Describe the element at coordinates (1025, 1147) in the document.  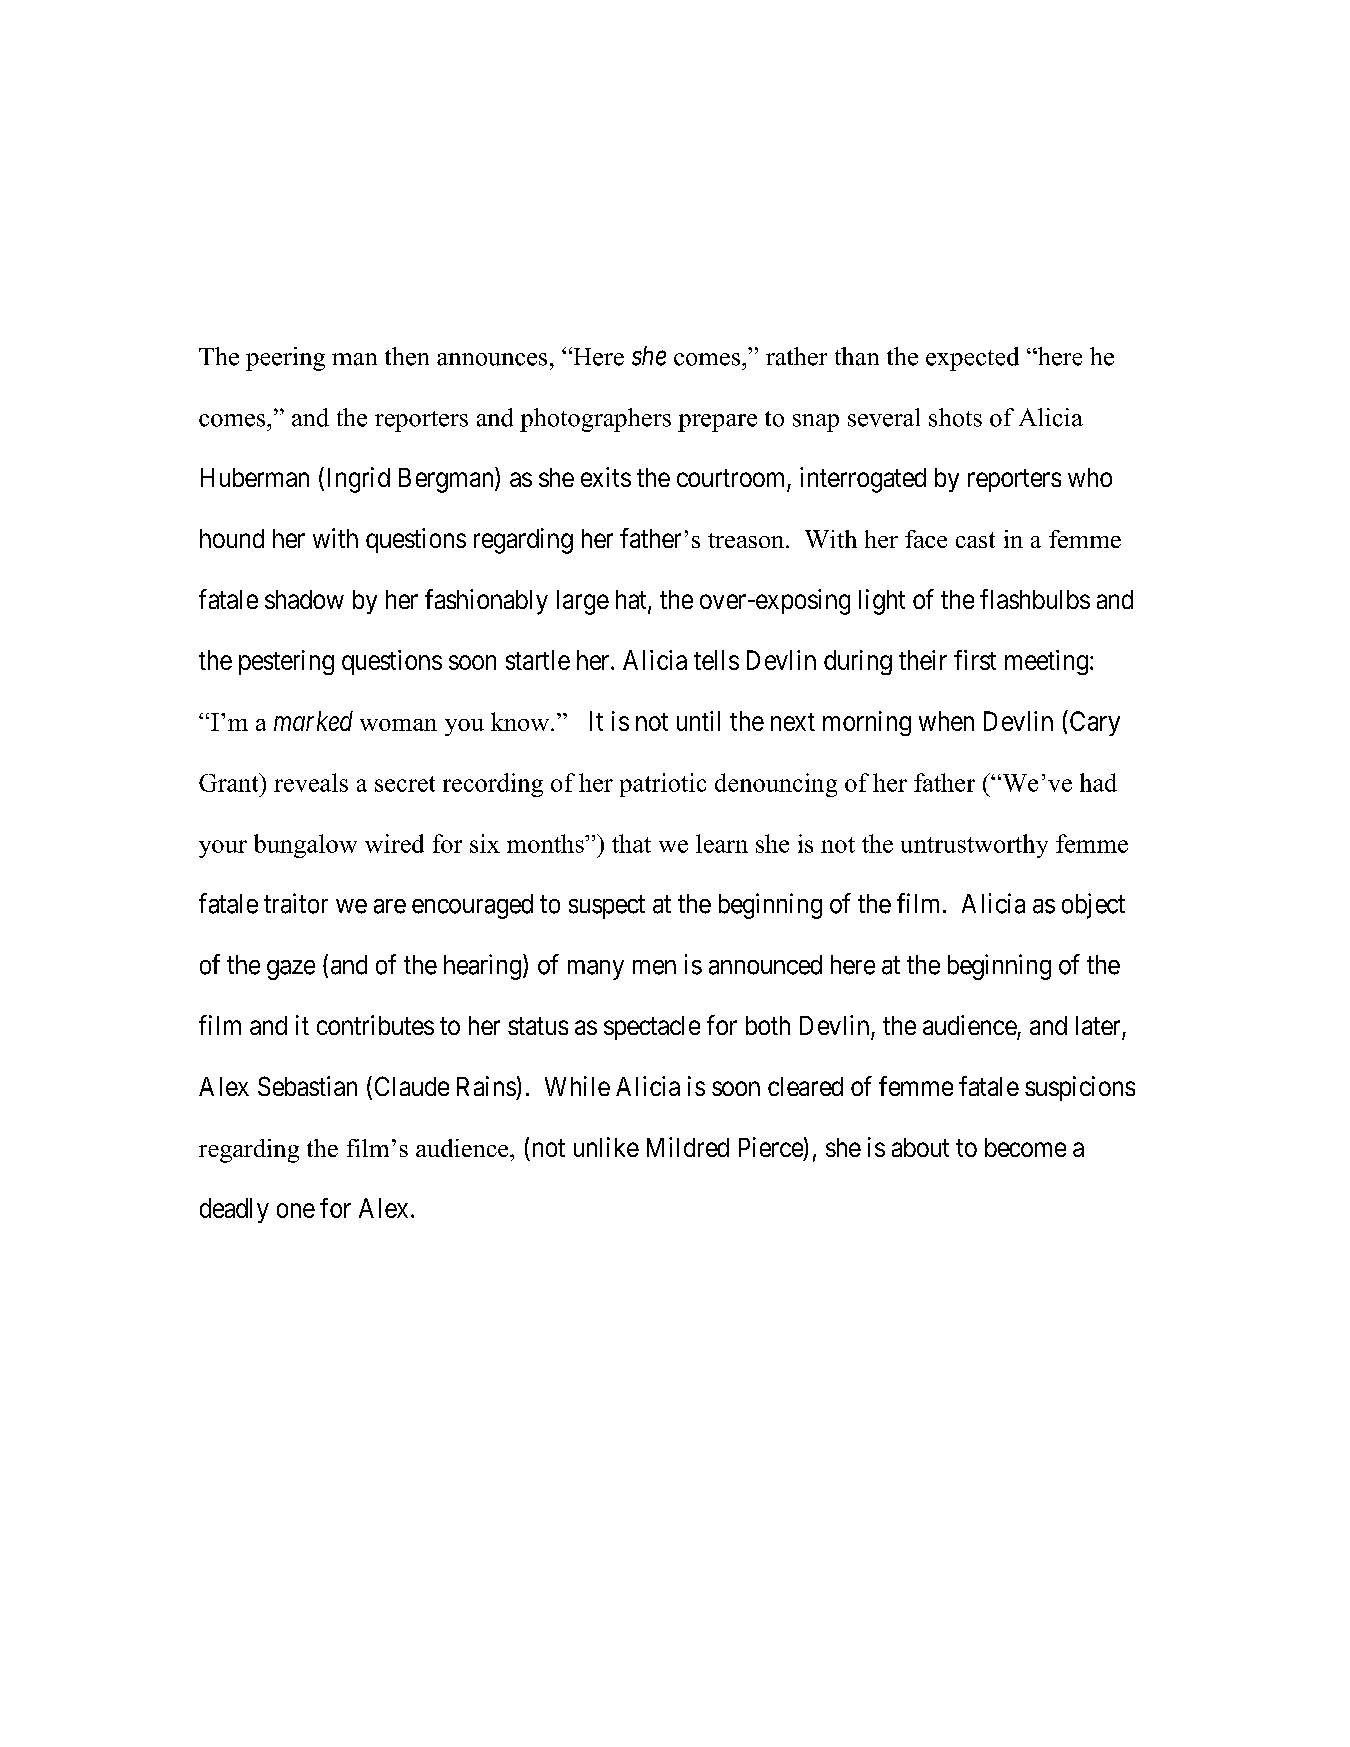
I see `become` at that location.
